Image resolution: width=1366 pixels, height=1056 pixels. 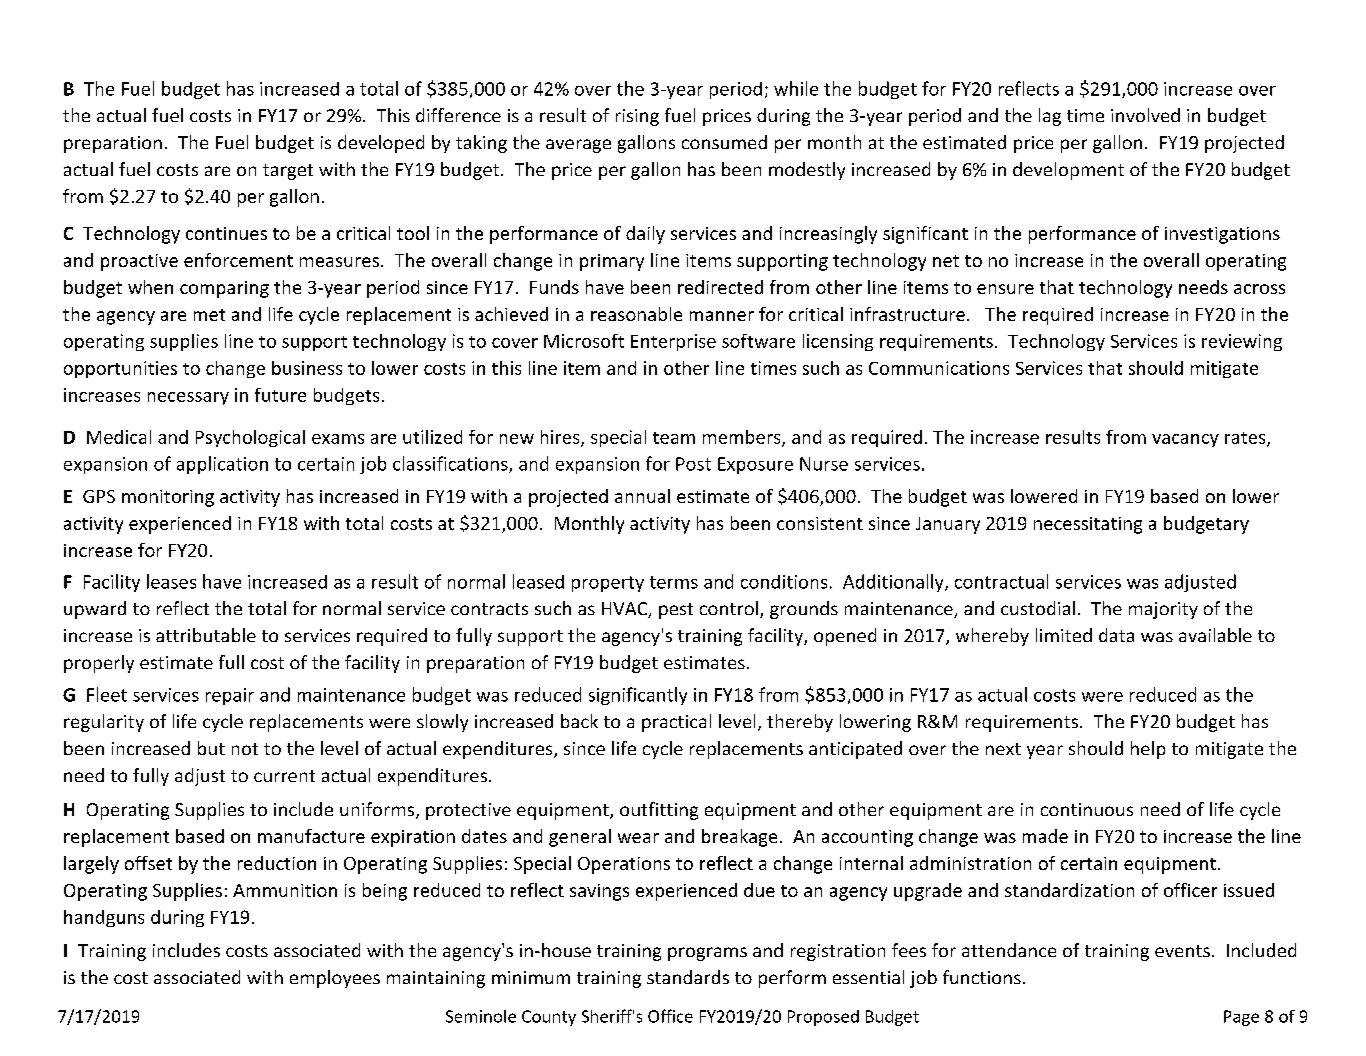 What do you see at coordinates (1148, 750) in the image?
I see `help` at bounding box center [1148, 750].
